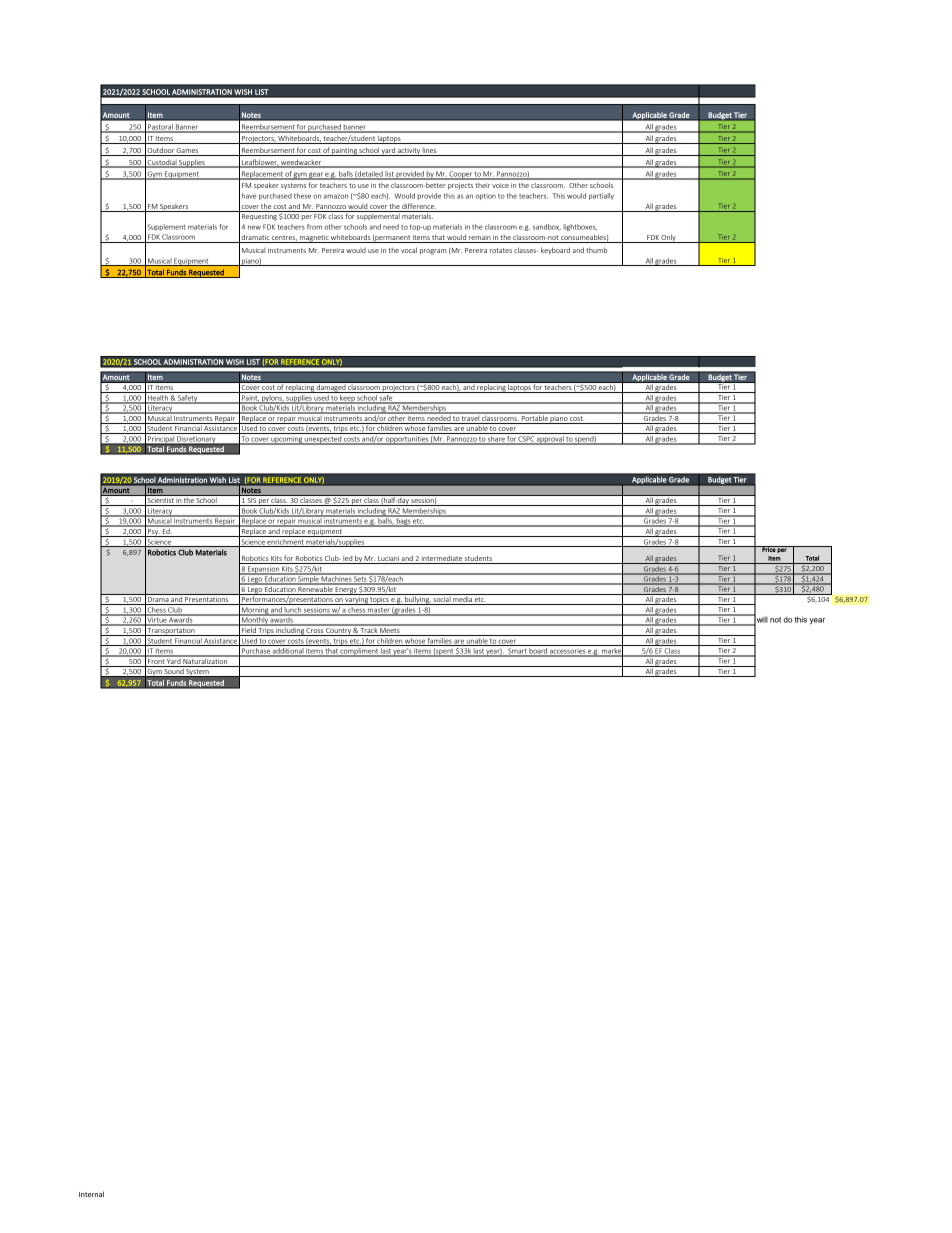 The width and height of the screenshot is (952, 1233). What do you see at coordinates (433, 252) in the screenshot?
I see `program` at bounding box center [433, 252].
